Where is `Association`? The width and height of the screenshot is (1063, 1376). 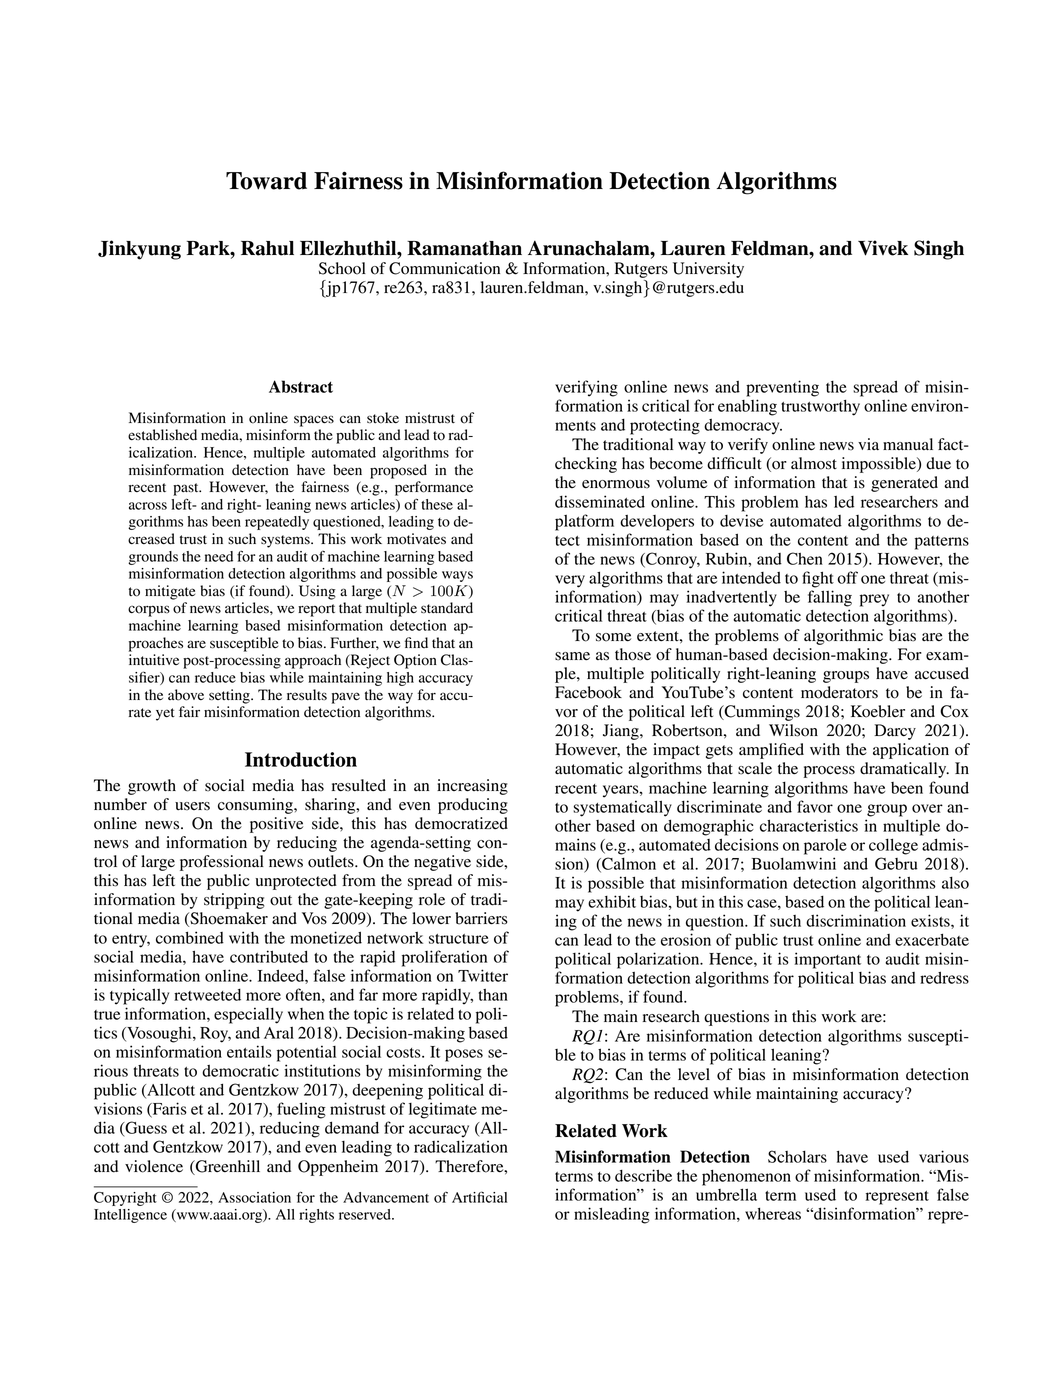
Association is located at coordinates (254, 1197).
